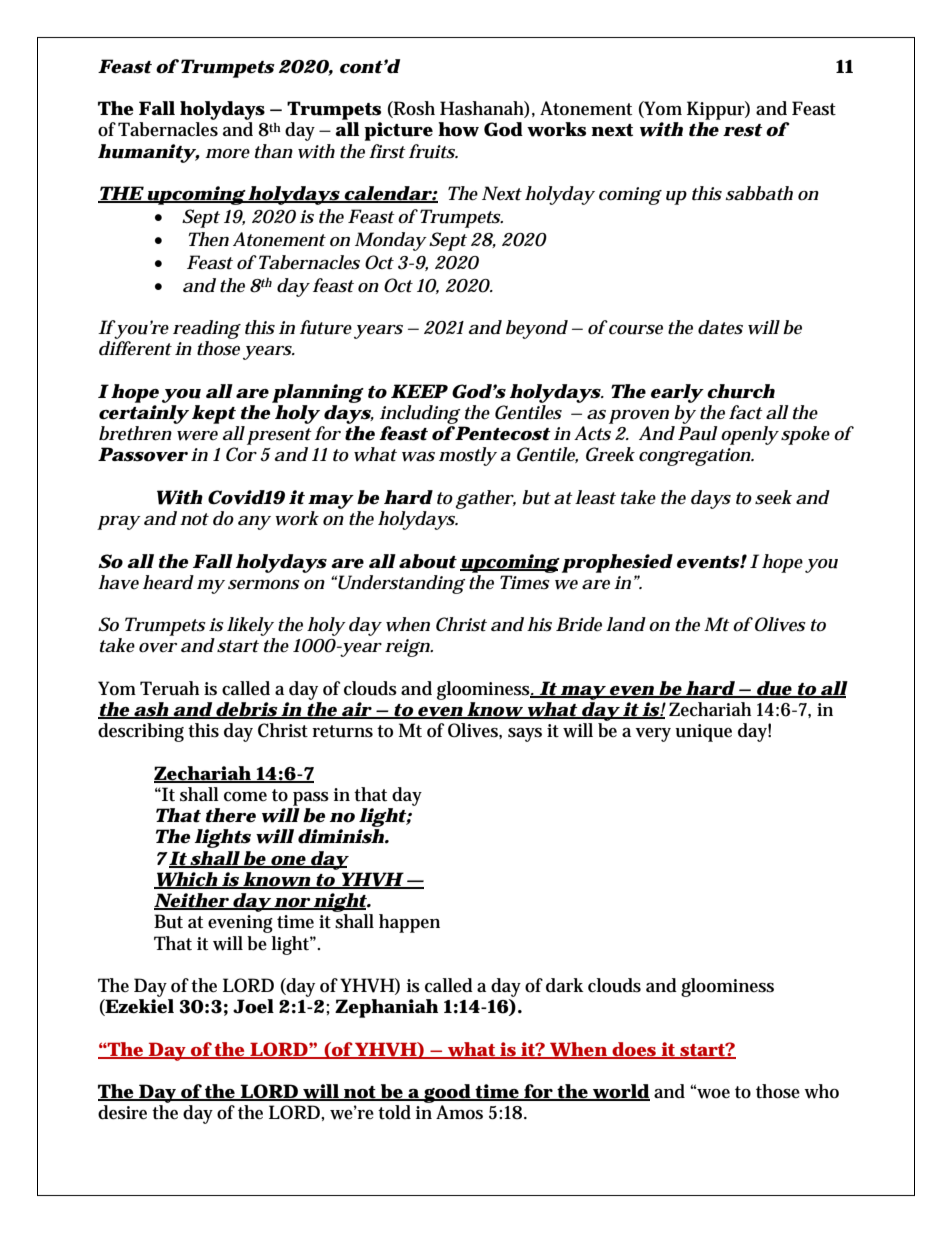 The height and width of the screenshot is (1233, 952). What do you see at coordinates (187, 880) in the screenshot?
I see `Which` at bounding box center [187, 880].
